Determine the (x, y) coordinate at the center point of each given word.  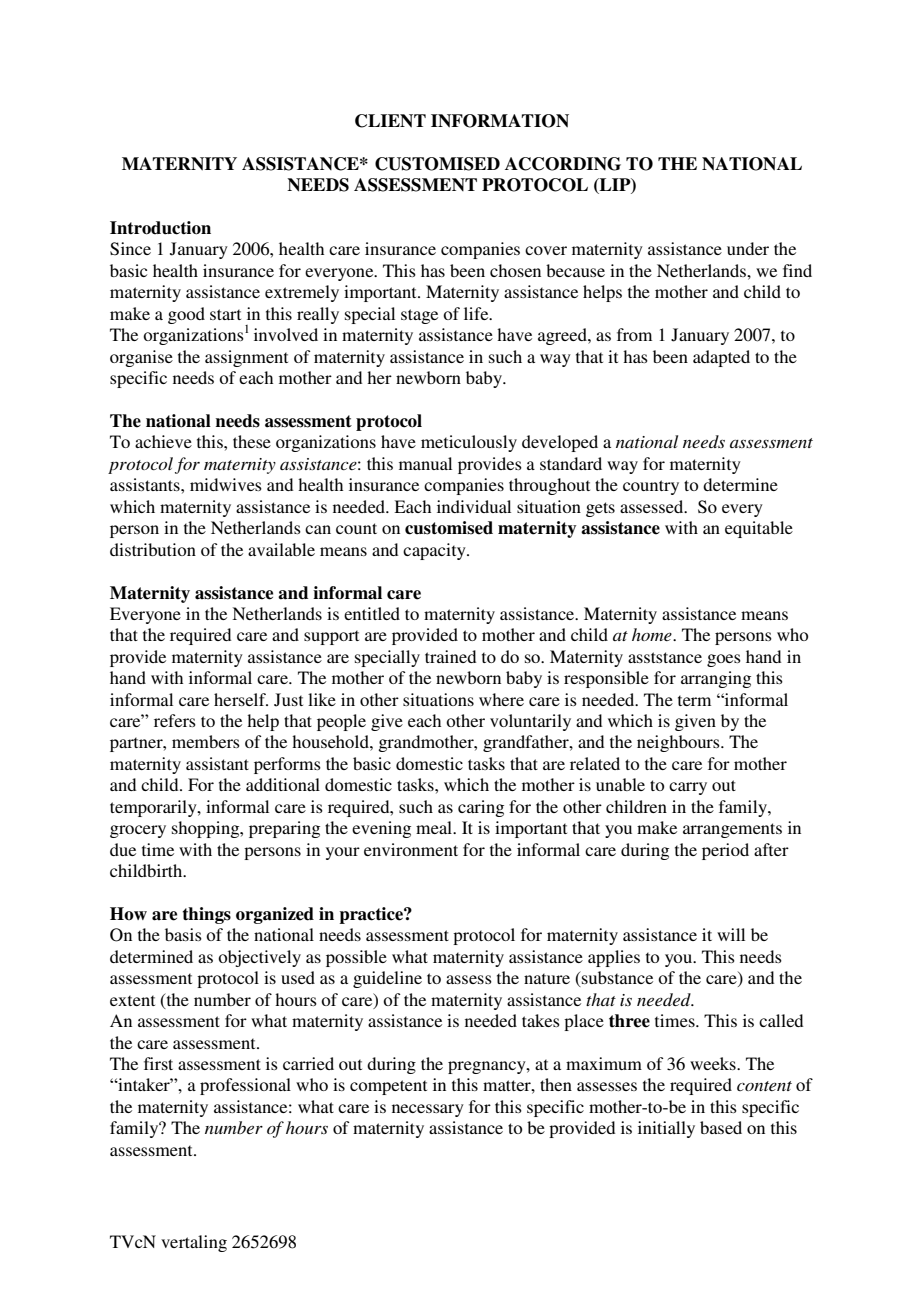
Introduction (160, 228)
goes (724, 660)
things (207, 915)
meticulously (469, 443)
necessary (428, 1110)
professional (245, 1086)
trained (450, 656)
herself (241, 699)
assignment (246, 358)
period (725, 851)
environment (411, 849)
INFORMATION (500, 121)
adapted (721, 358)
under (748, 248)
